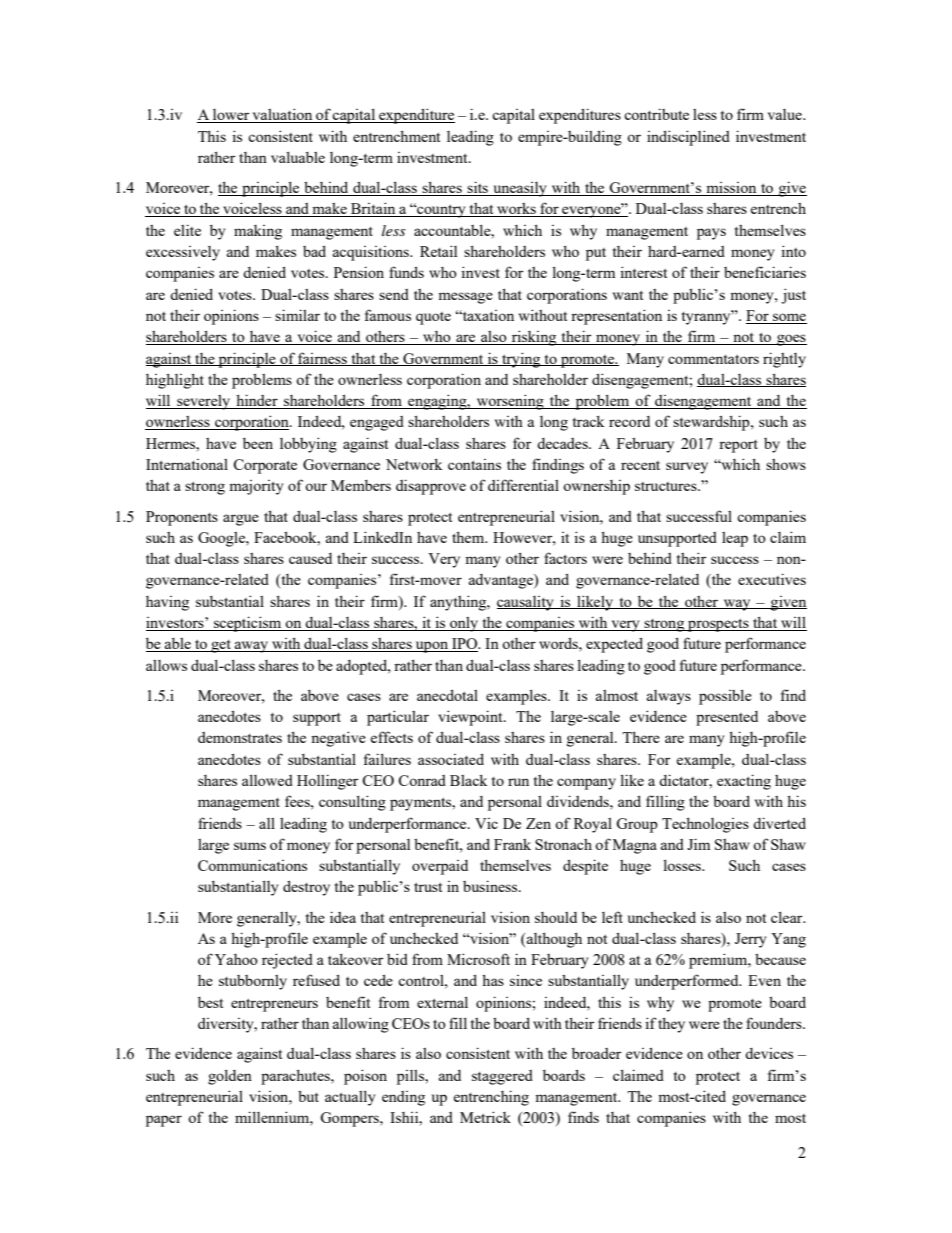 The image size is (952, 1233). Describe the element at coordinates (502, 1077) in the screenshot. I see `staggered` at that location.
